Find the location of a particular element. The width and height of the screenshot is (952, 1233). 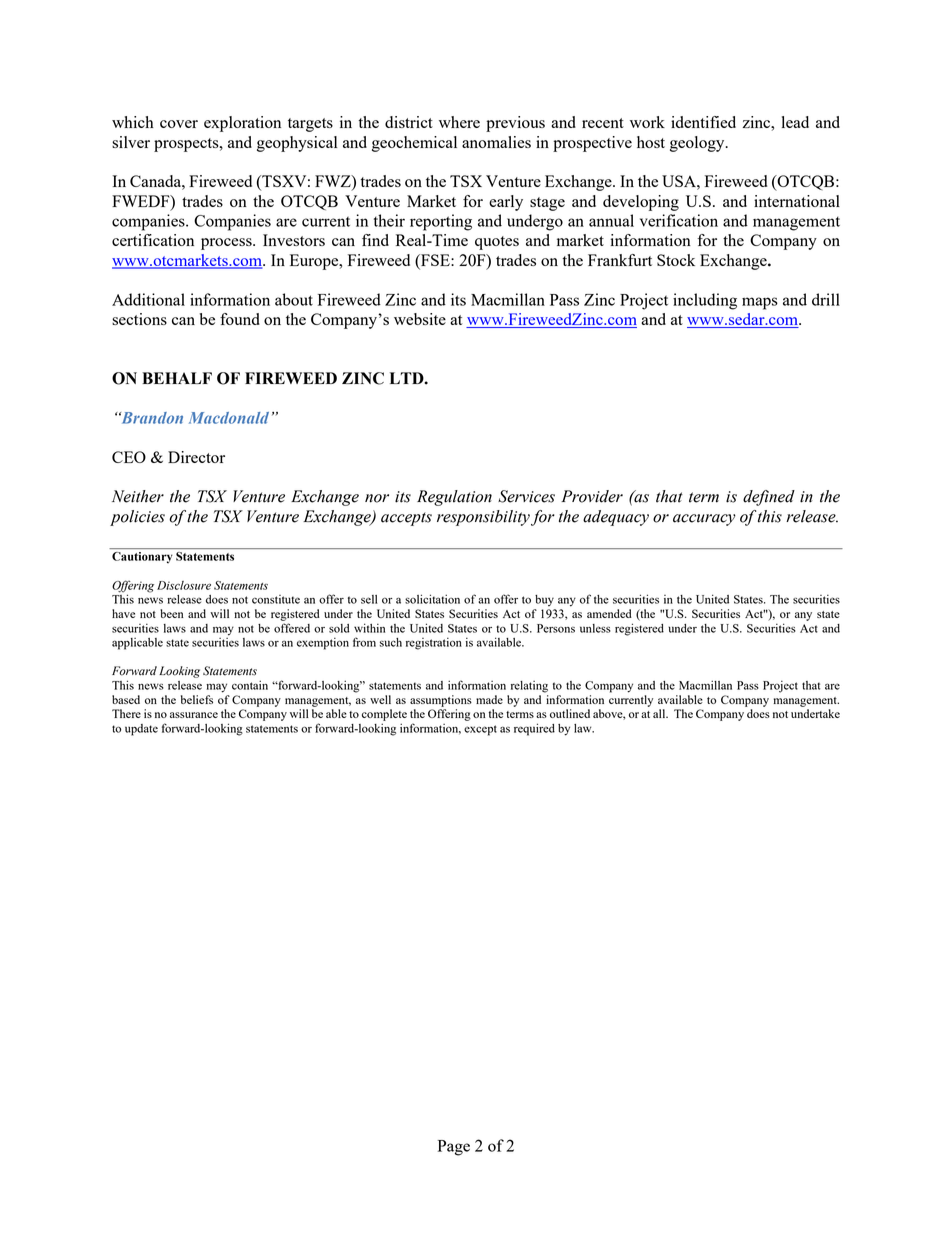

anomalies is located at coordinates (496, 142).
